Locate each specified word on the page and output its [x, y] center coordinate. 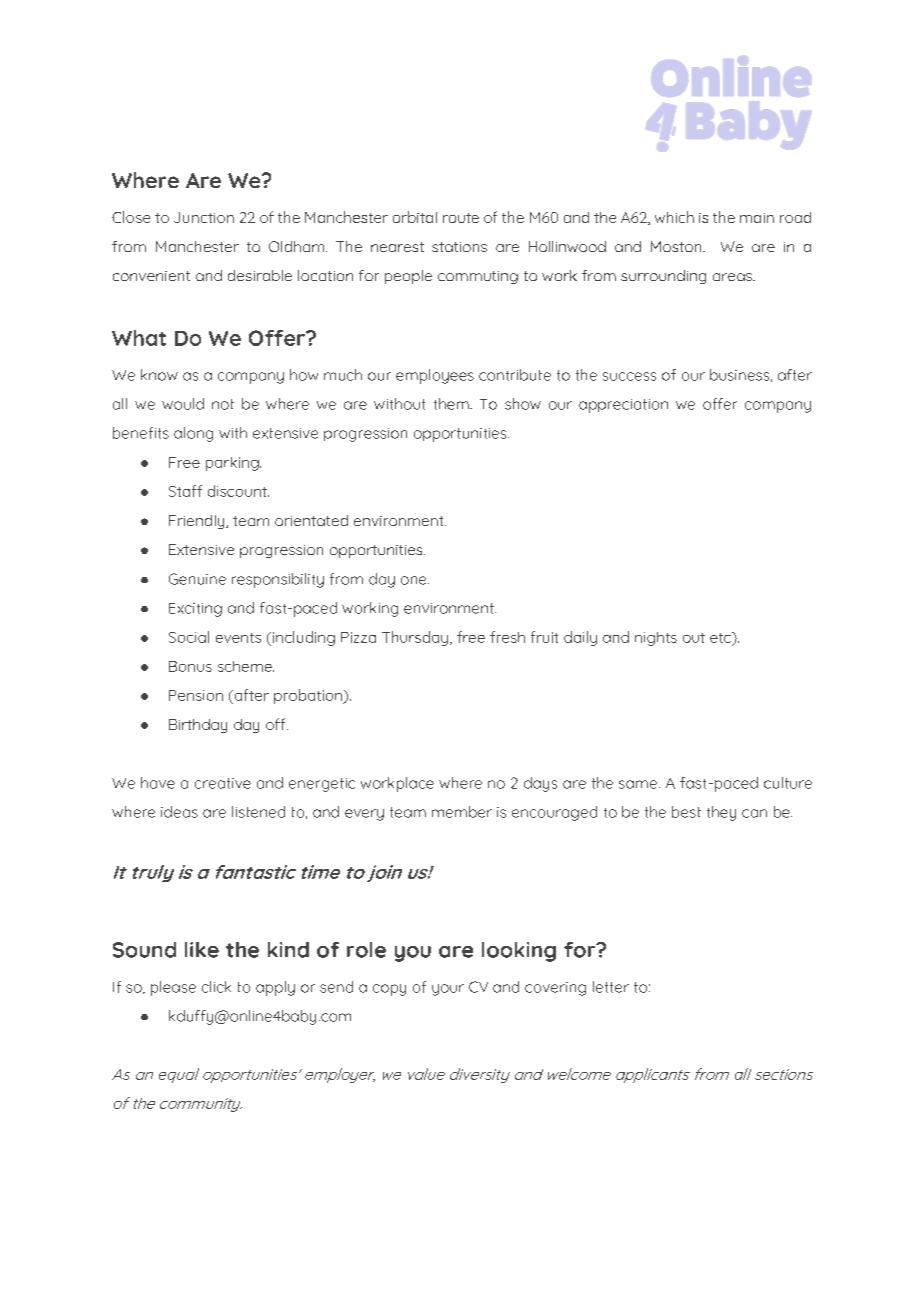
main [757, 218]
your [448, 990]
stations [459, 247]
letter [611, 987]
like [202, 950]
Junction [204, 217]
